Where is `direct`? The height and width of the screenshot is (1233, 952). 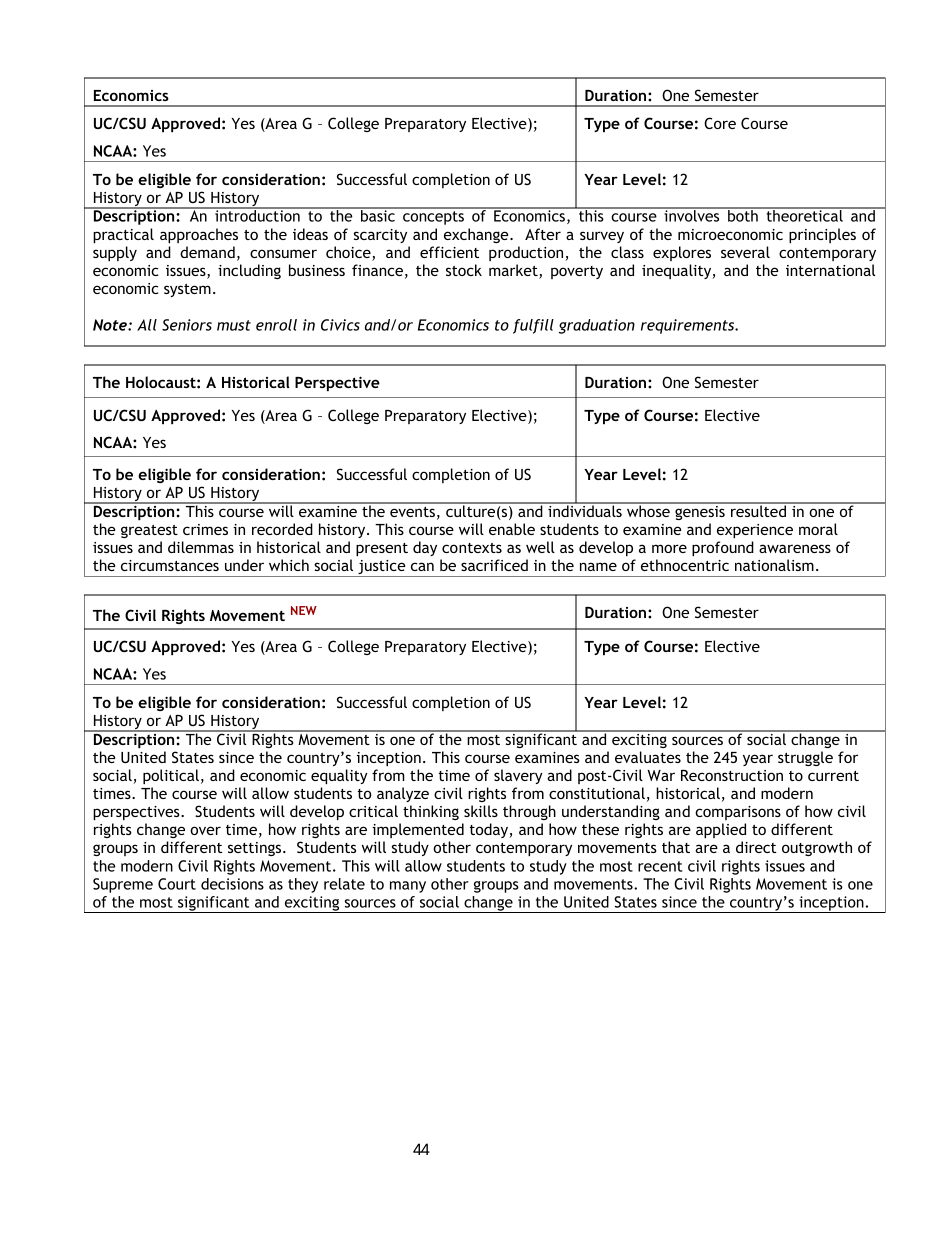 direct is located at coordinates (756, 847).
